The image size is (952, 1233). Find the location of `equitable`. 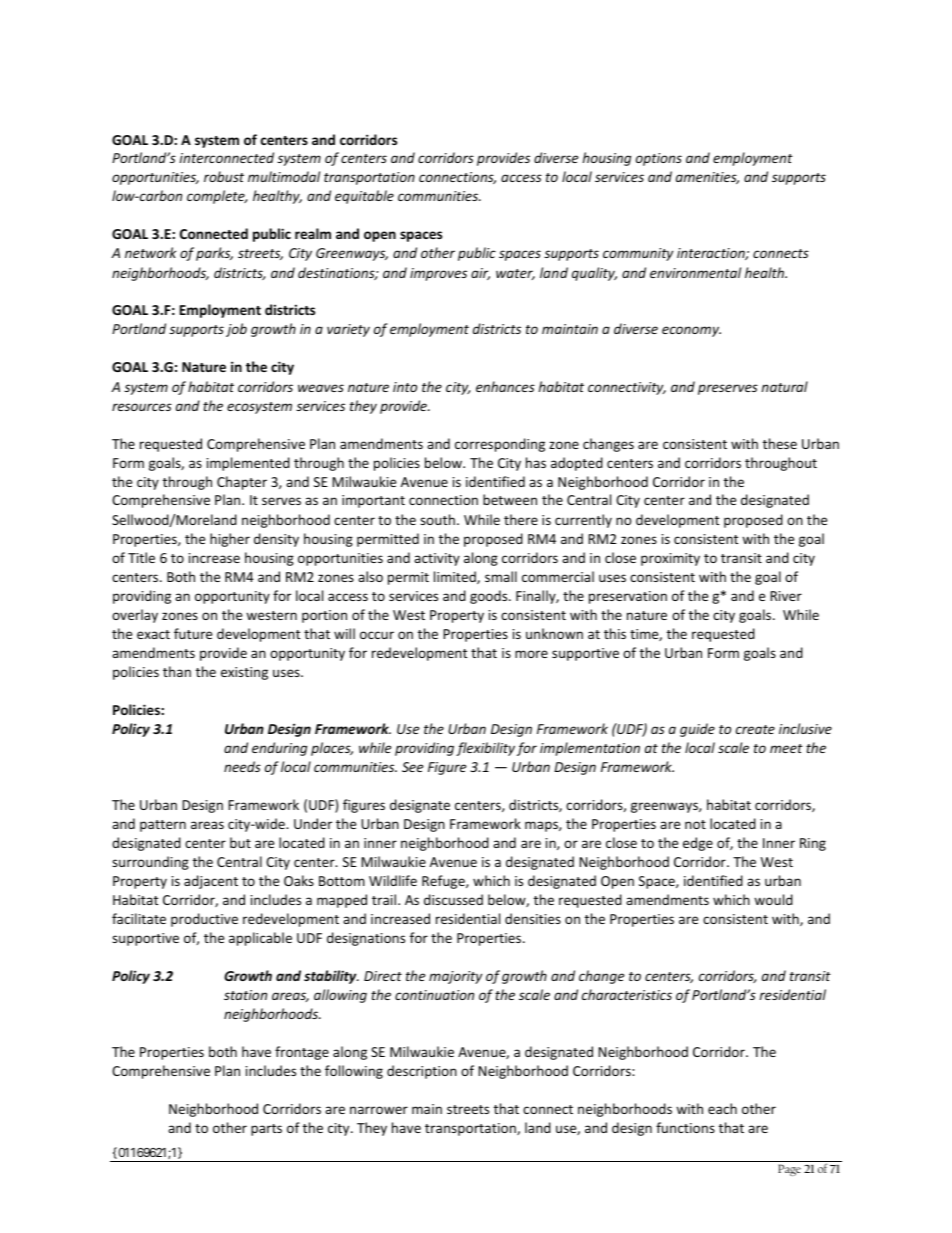

equitable is located at coordinates (364, 197).
